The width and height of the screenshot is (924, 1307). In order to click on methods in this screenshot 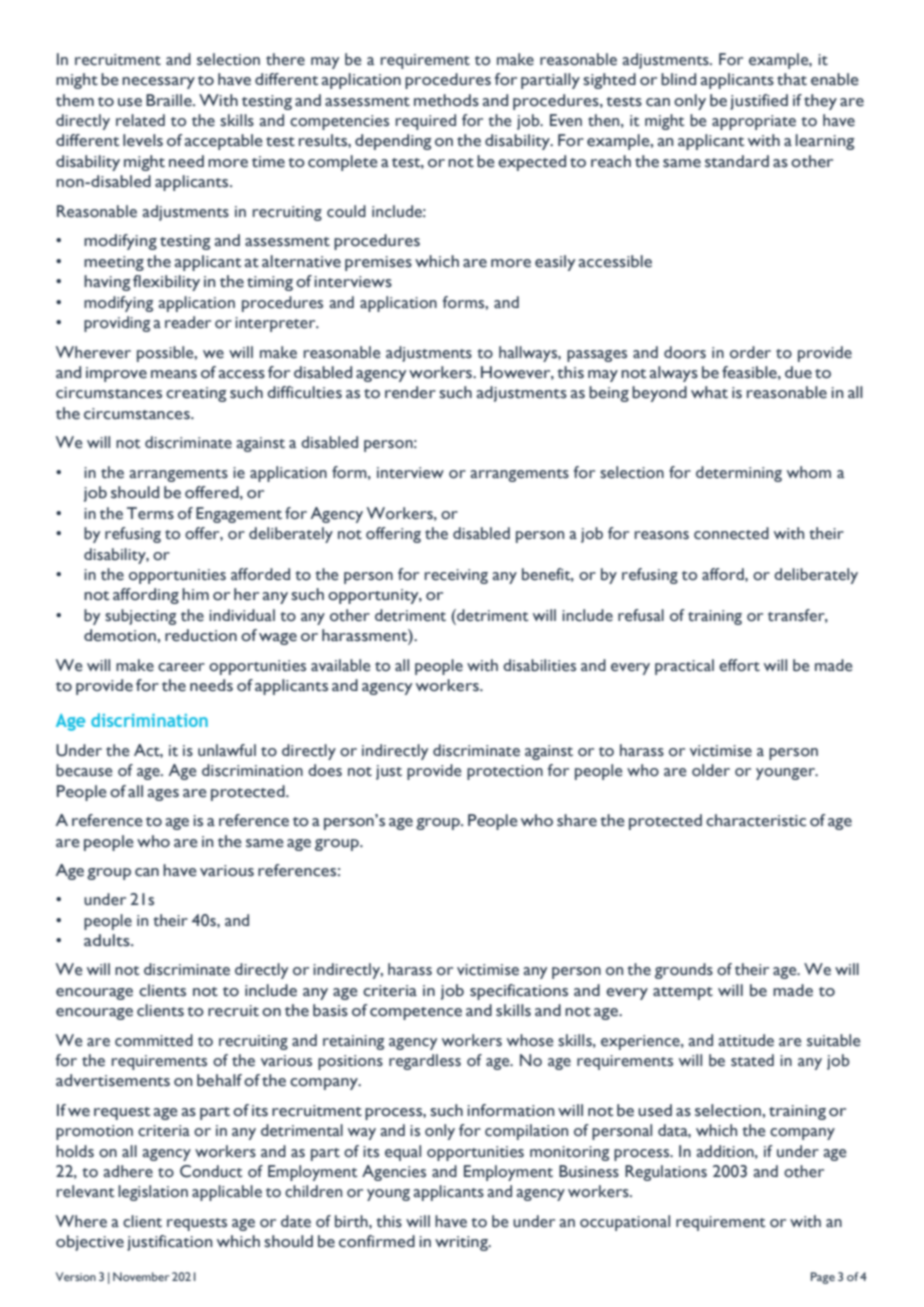, I will do `click(446, 100)`.
